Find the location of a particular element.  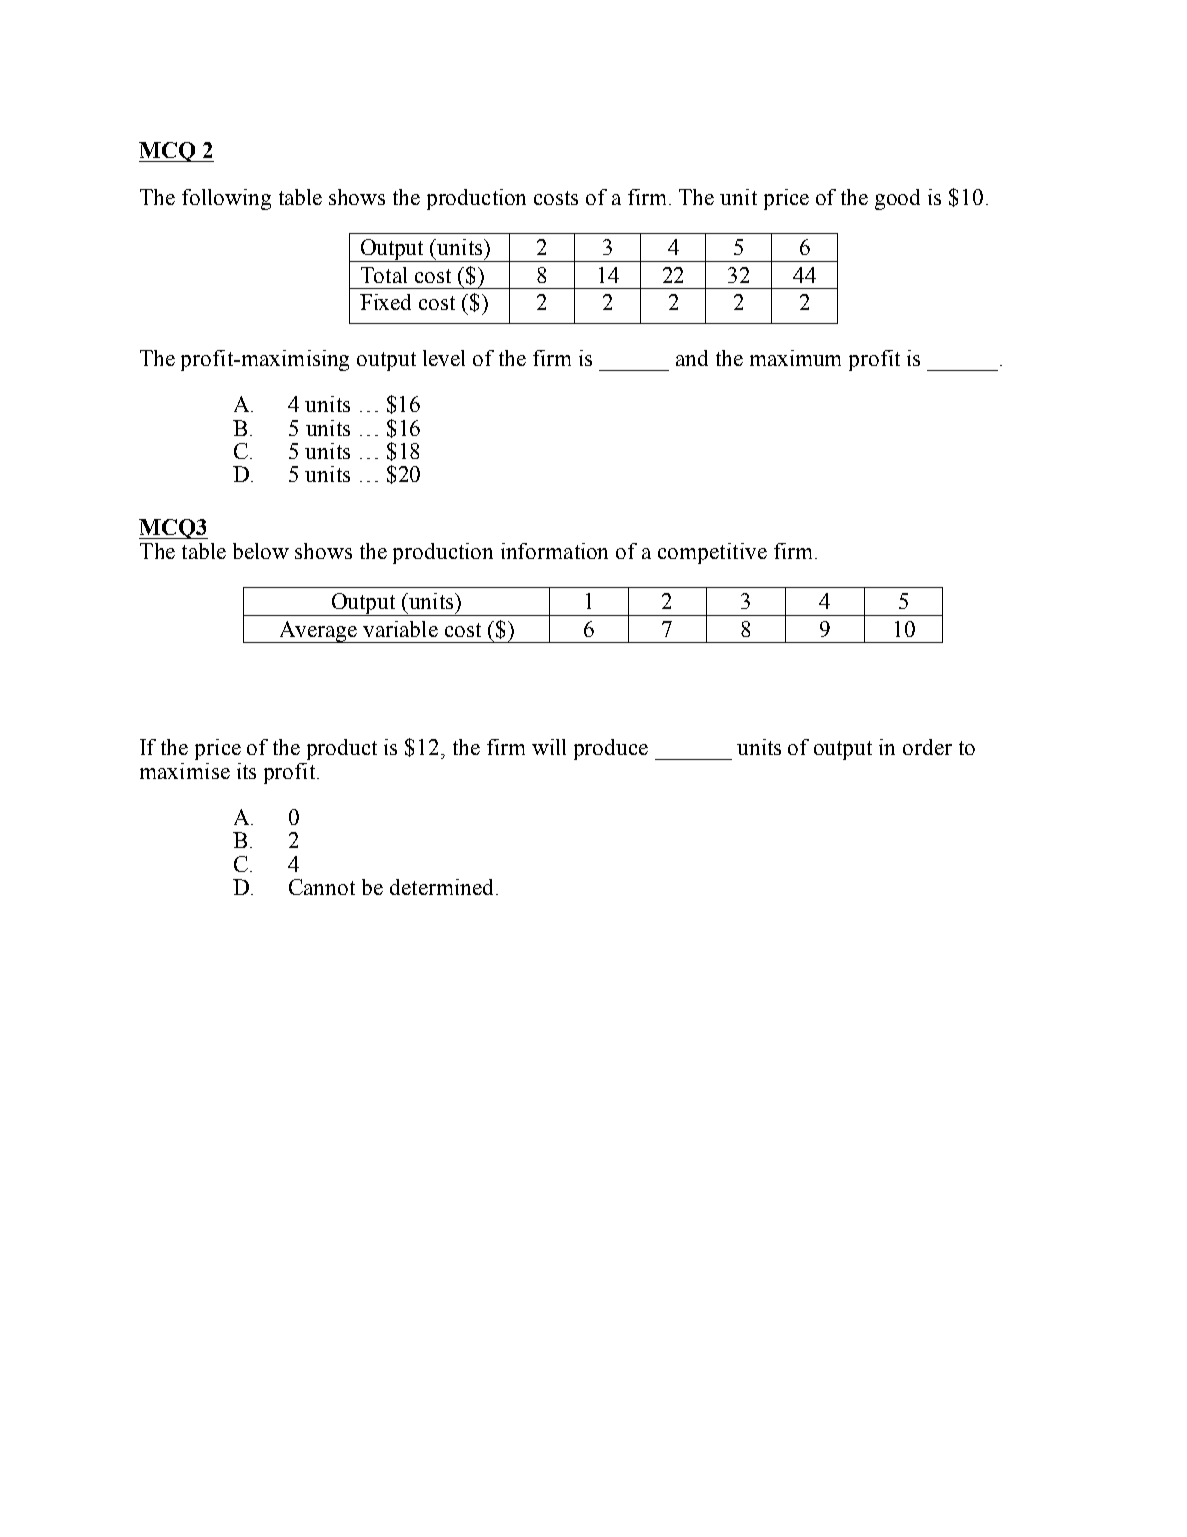

determined is located at coordinates (441, 887).
